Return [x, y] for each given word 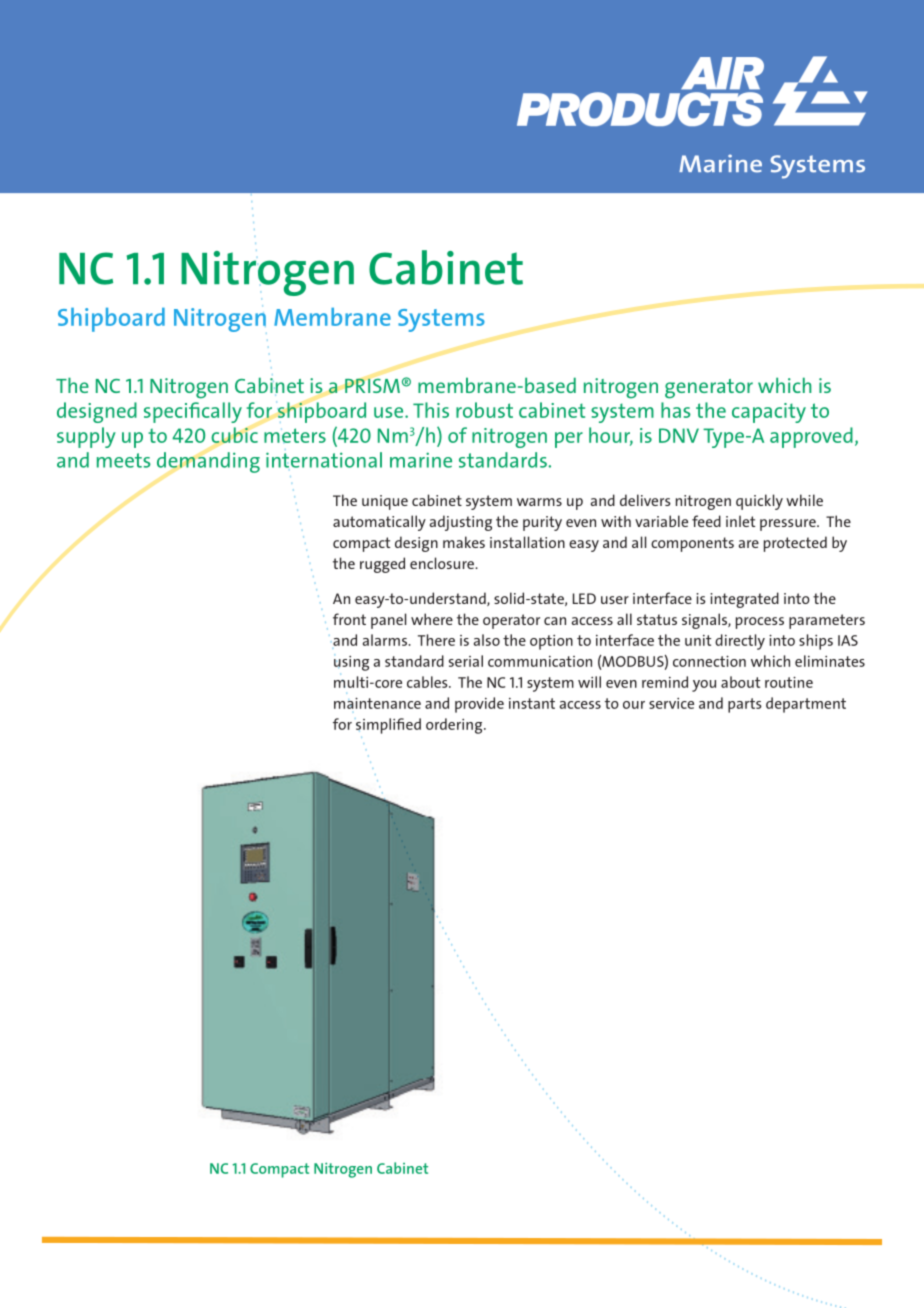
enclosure [443, 563]
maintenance [377, 703]
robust [484, 410]
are [749, 544]
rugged [382, 565]
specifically [193, 412]
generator [709, 389]
